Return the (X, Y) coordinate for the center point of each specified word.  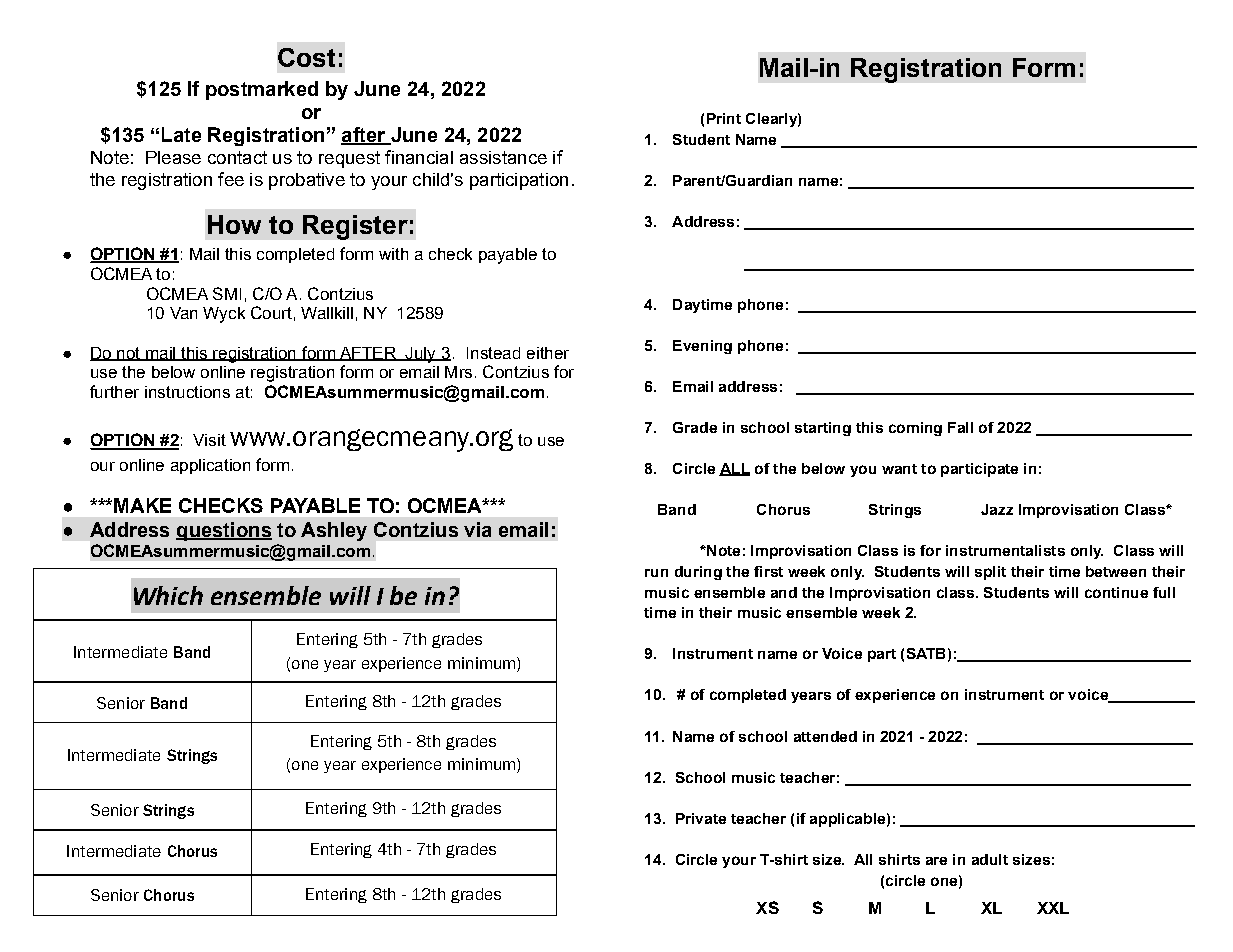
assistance (503, 157)
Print (724, 118)
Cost (306, 57)
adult (990, 859)
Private (701, 818)
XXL (1053, 908)
